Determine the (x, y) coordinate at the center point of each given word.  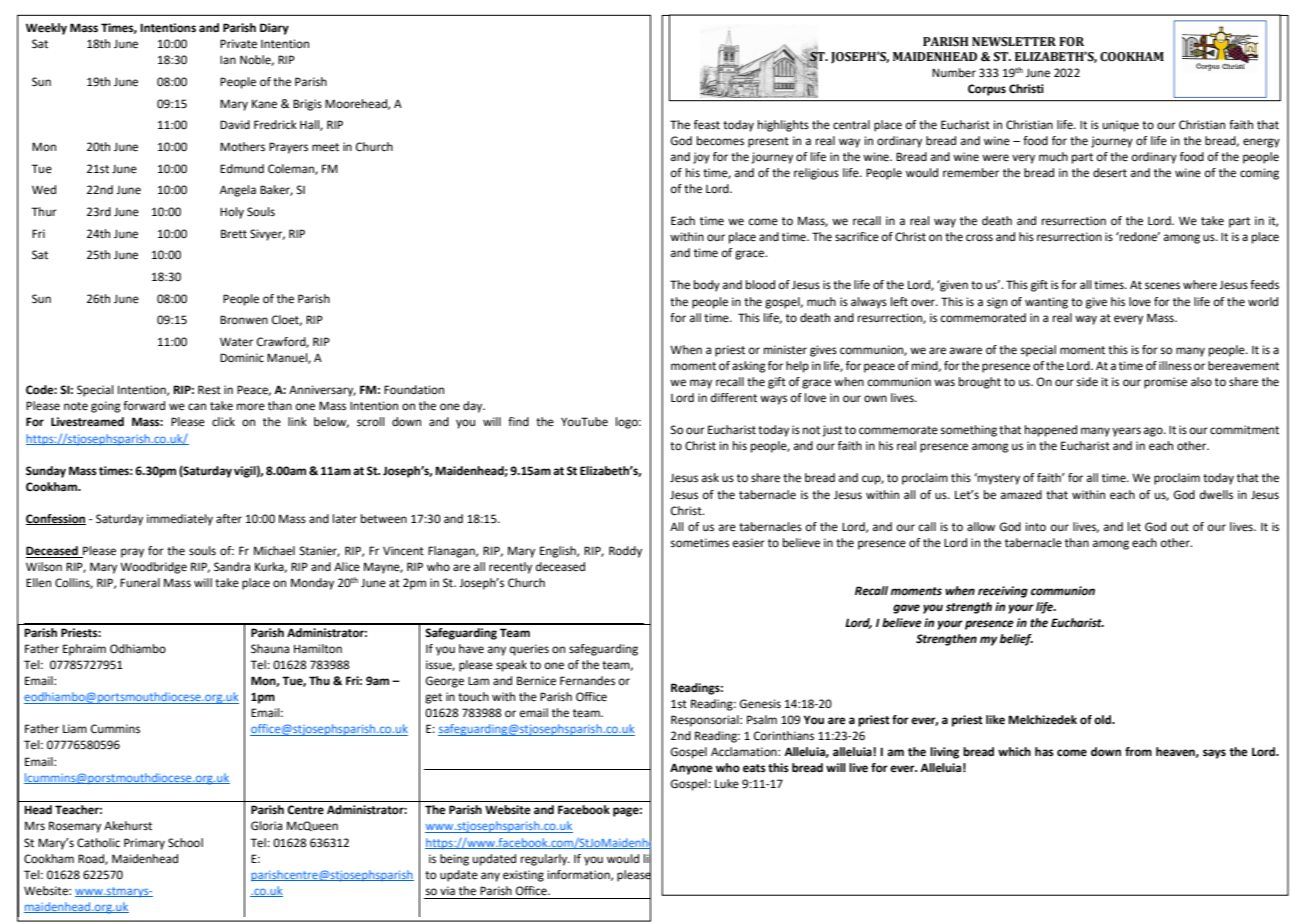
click (223, 421)
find (518, 421)
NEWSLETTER (1014, 42)
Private (238, 44)
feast (707, 125)
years (1126, 432)
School (185, 842)
